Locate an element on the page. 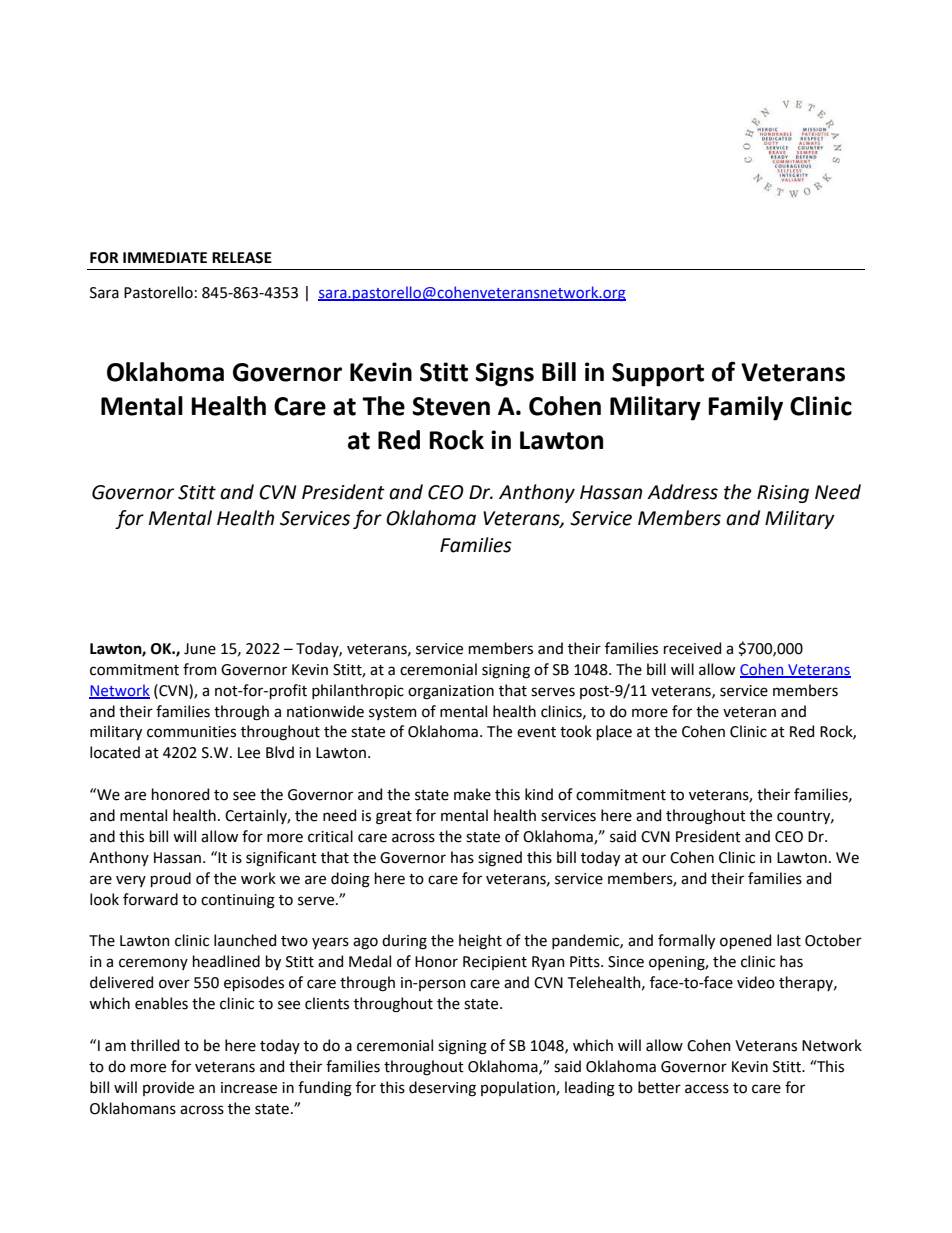 The image size is (952, 1233). organization is located at coordinates (451, 692).
